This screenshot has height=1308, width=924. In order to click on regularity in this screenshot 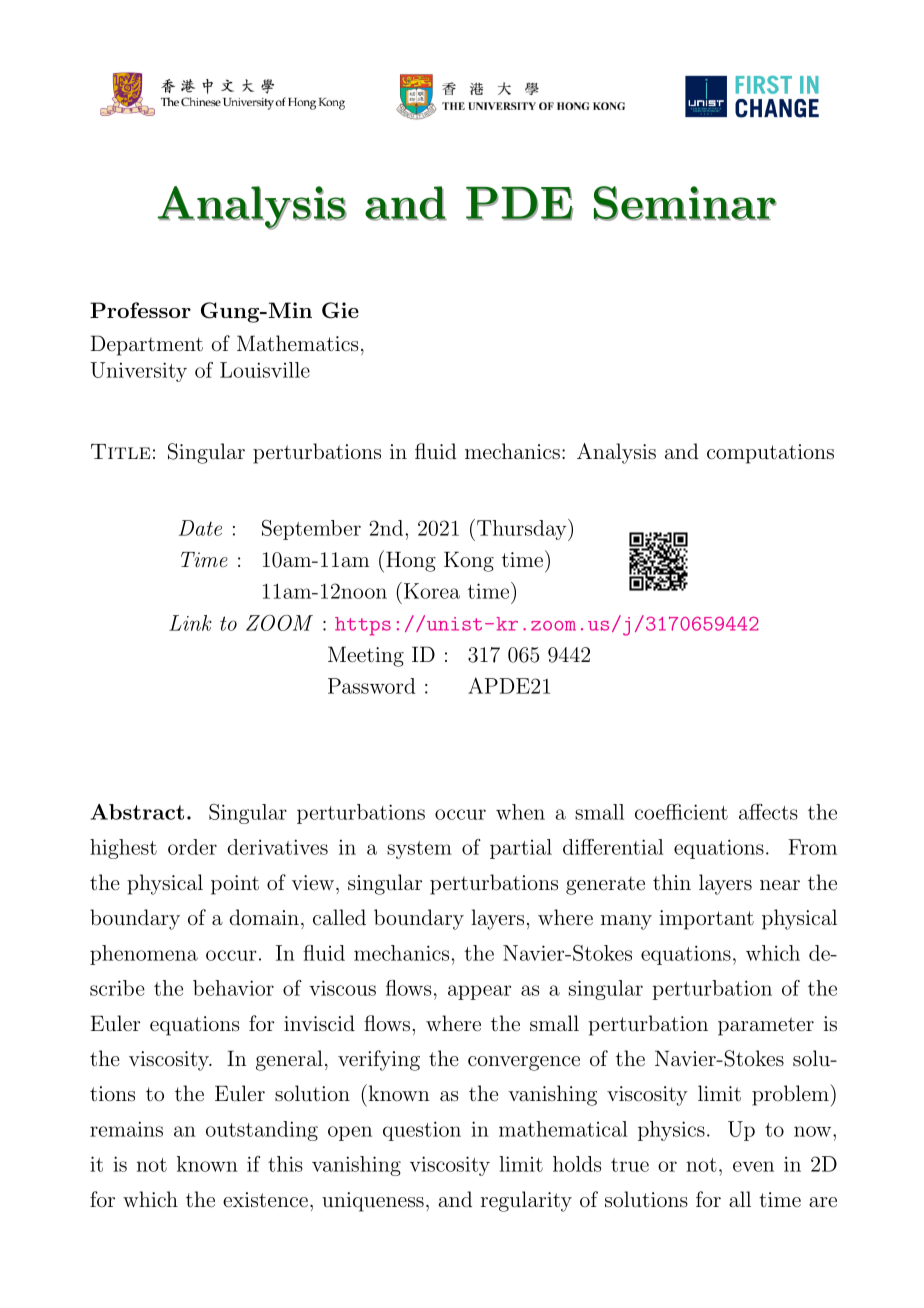, I will do `click(526, 1201)`.
